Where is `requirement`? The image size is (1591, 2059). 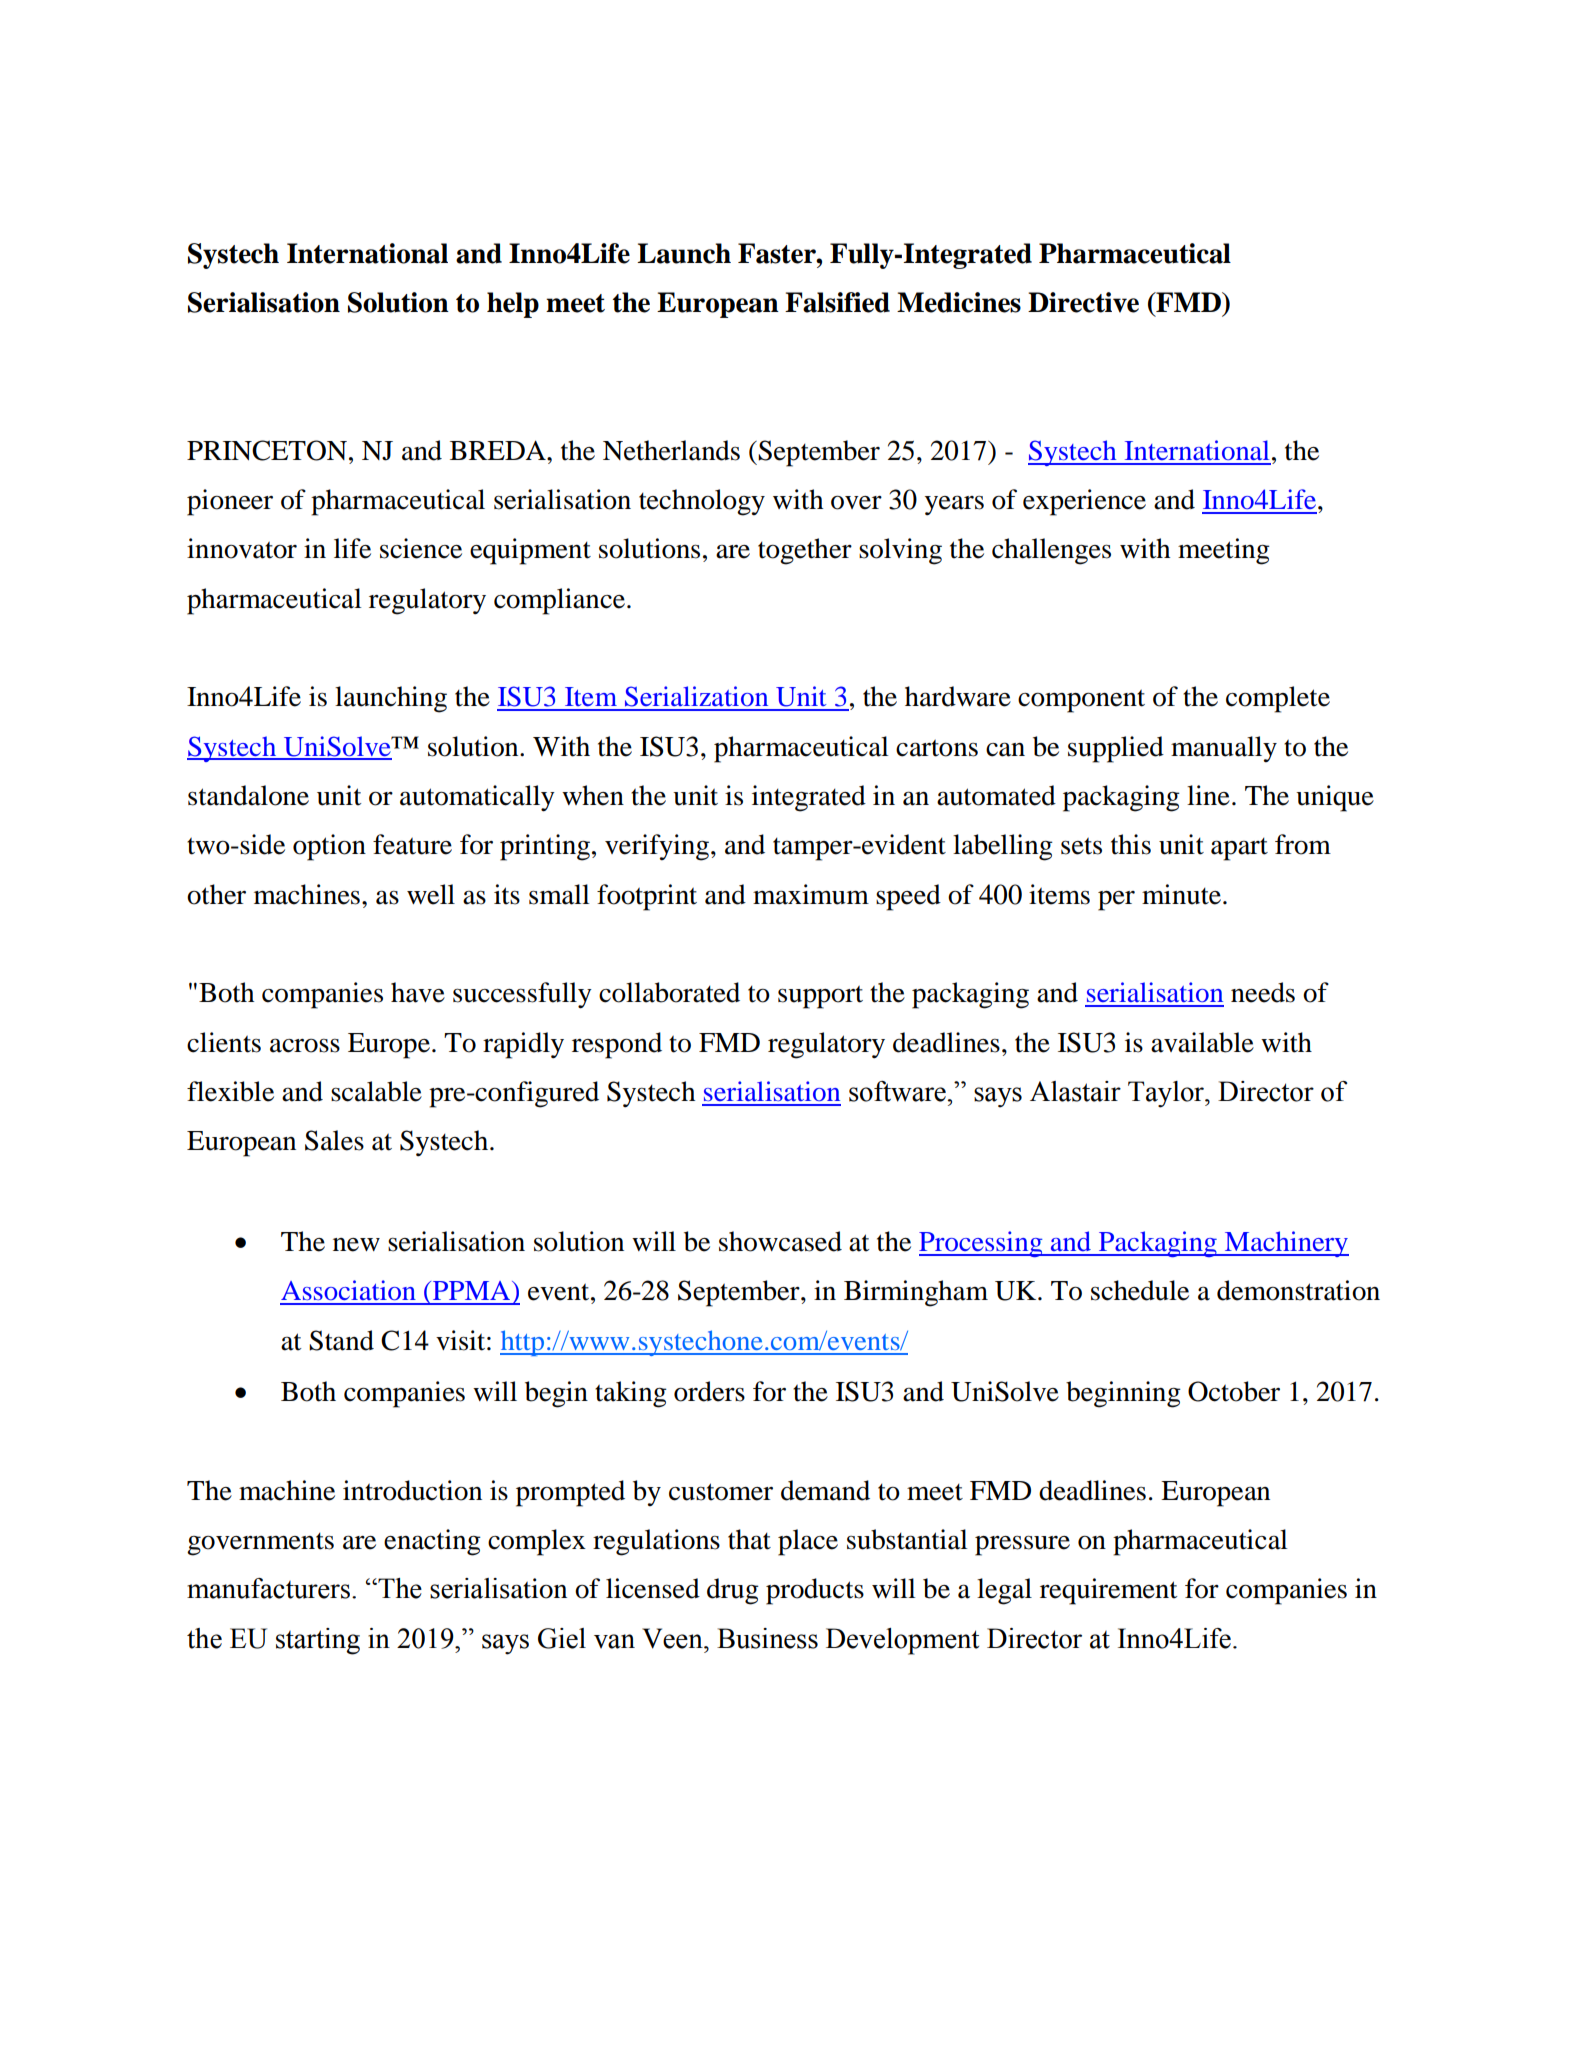
requirement is located at coordinates (1109, 1591).
